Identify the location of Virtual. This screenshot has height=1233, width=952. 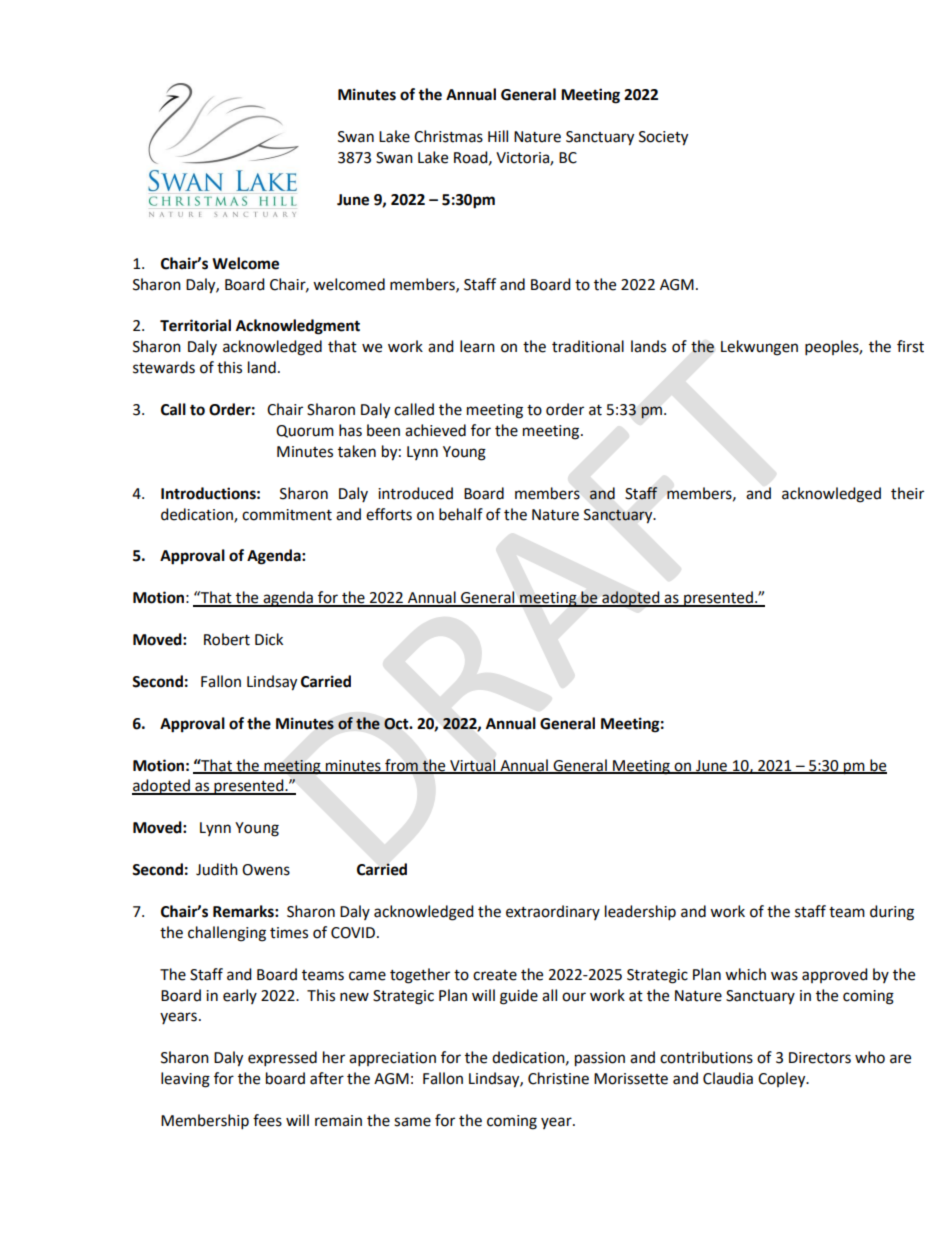
(473, 766).
